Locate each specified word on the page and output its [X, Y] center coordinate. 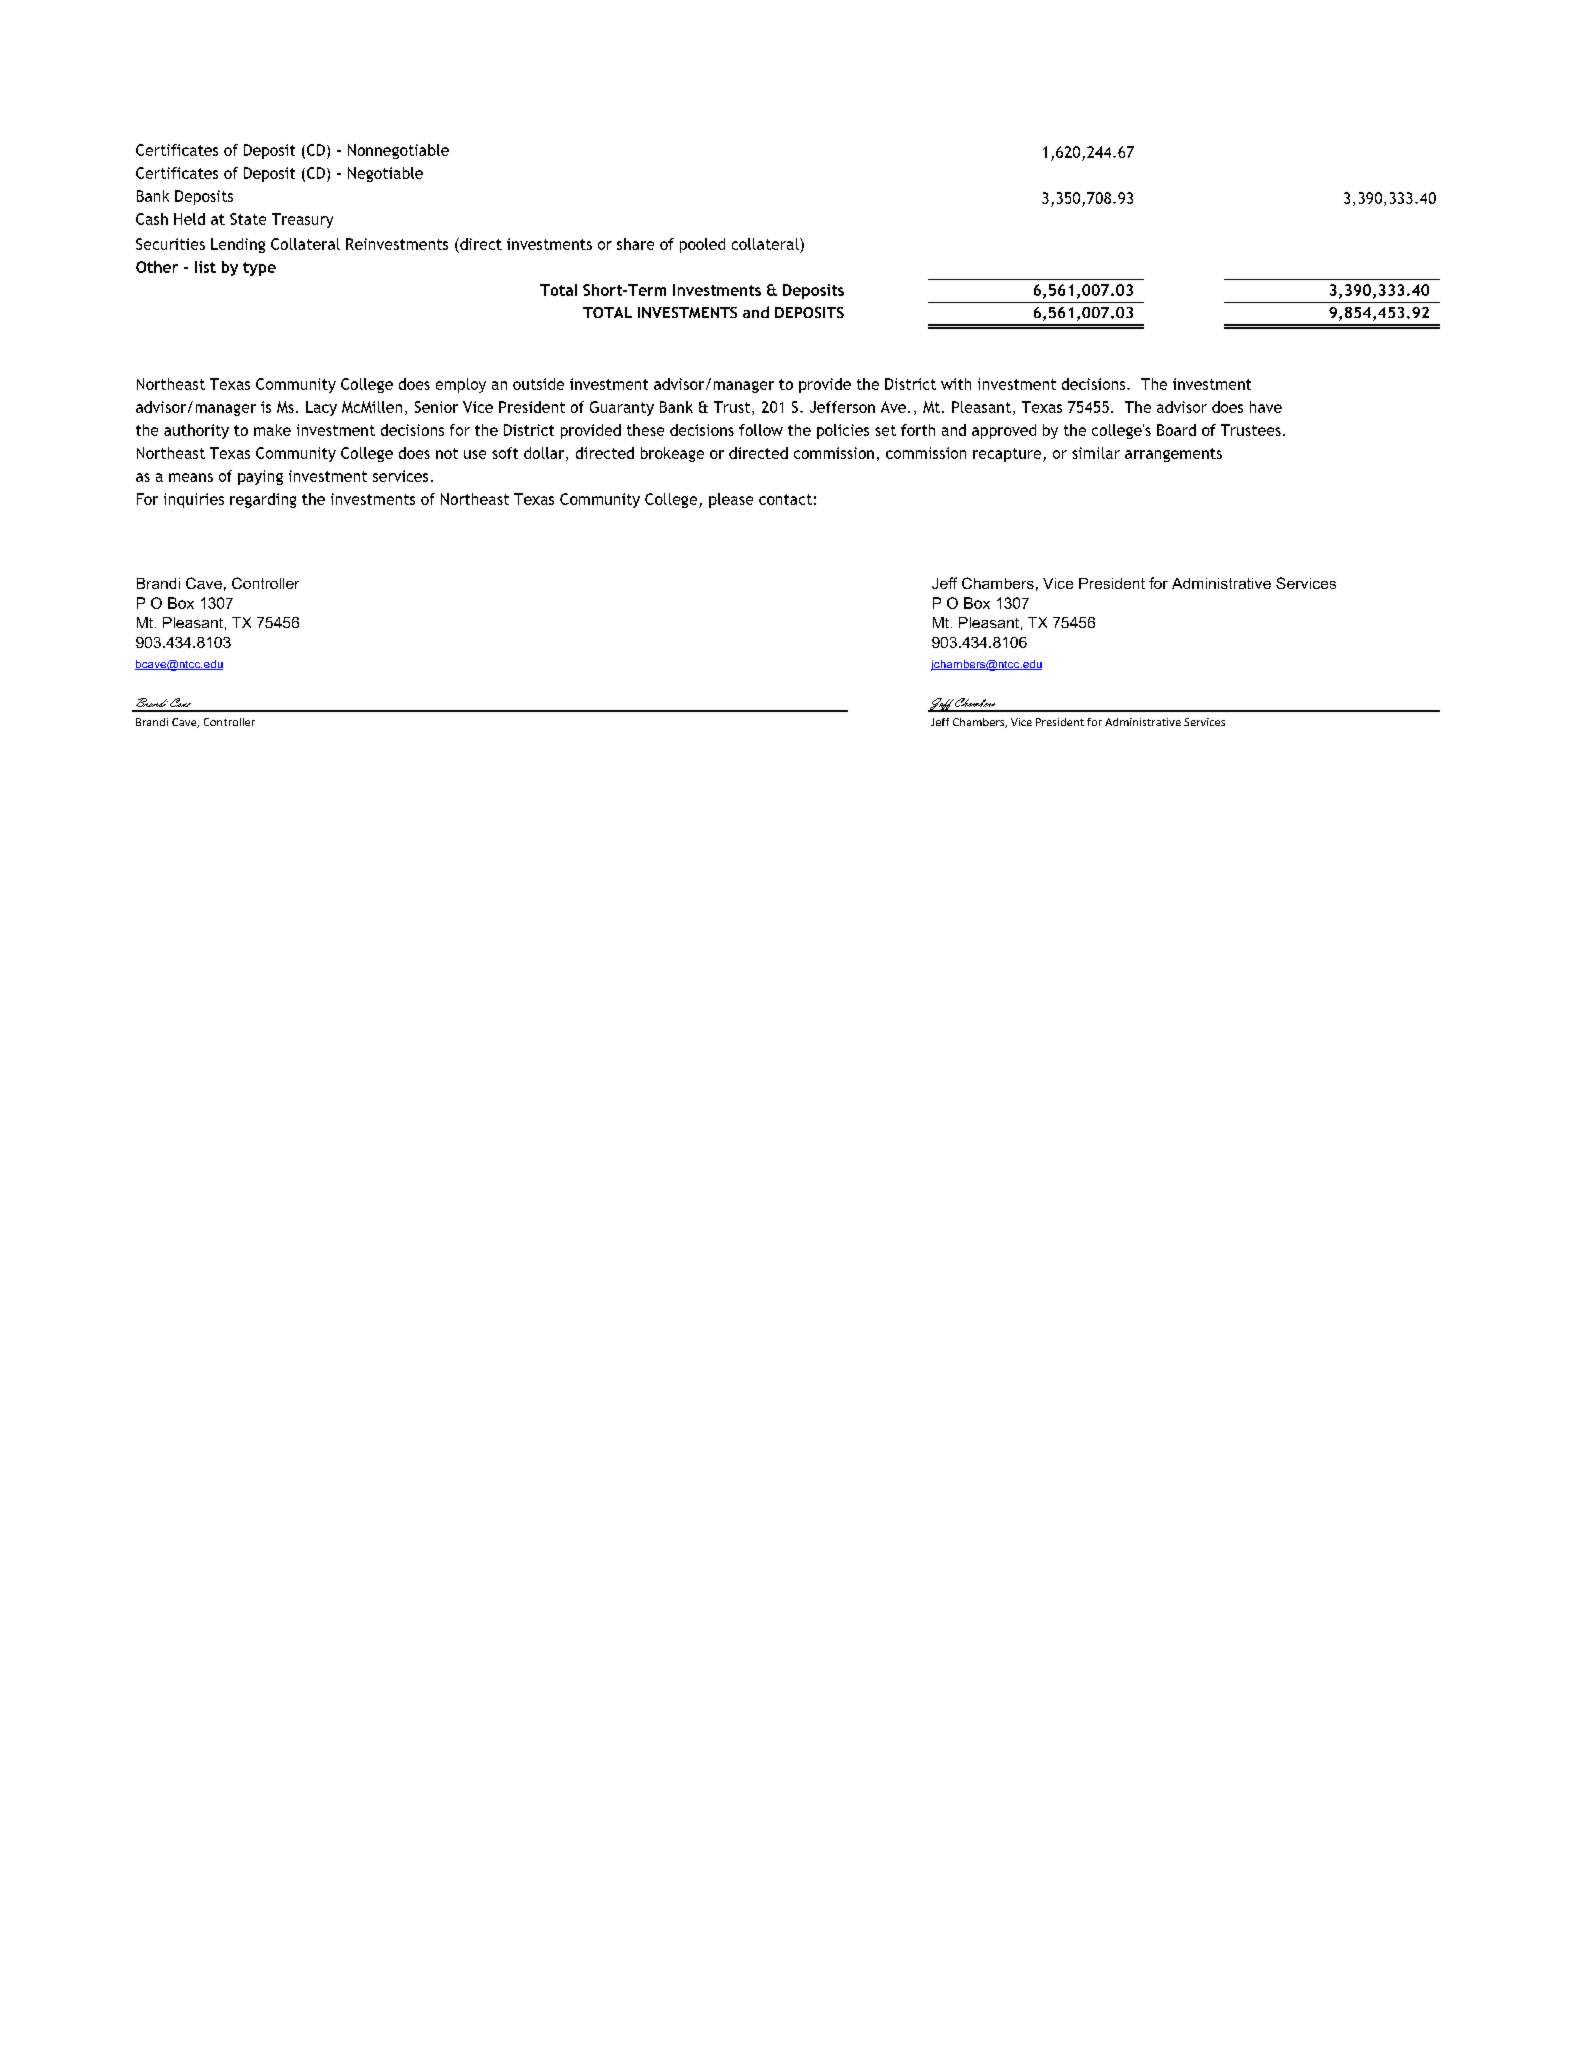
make [272, 430]
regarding [263, 500]
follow [761, 430]
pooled [702, 245]
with [956, 384]
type [259, 269]
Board [1176, 430]
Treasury [302, 220]
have [1266, 407]
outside [538, 384]
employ [461, 385]
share [635, 244]
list [205, 267]
